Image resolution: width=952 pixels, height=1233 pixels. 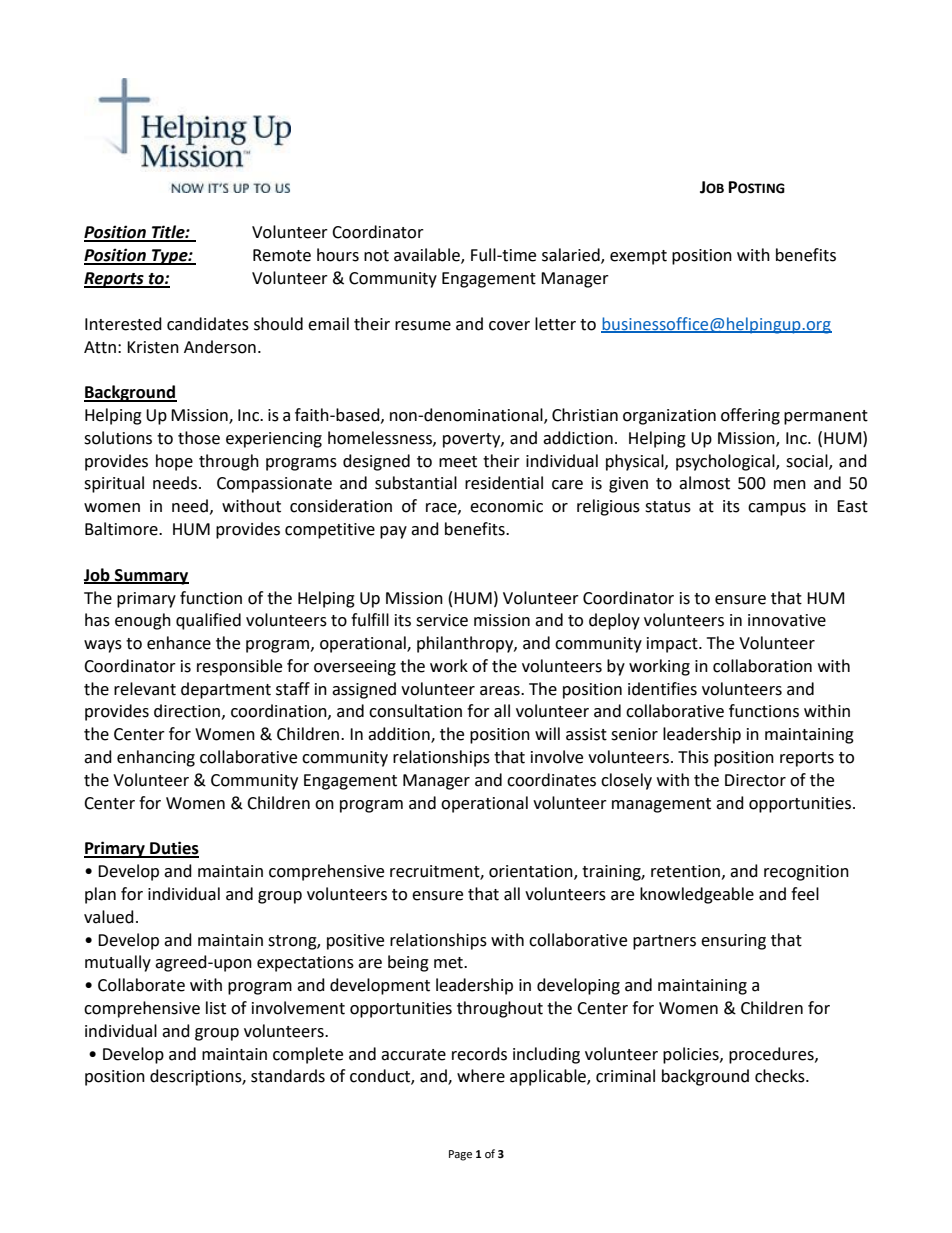 I want to click on available, so click(x=428, y=256).
